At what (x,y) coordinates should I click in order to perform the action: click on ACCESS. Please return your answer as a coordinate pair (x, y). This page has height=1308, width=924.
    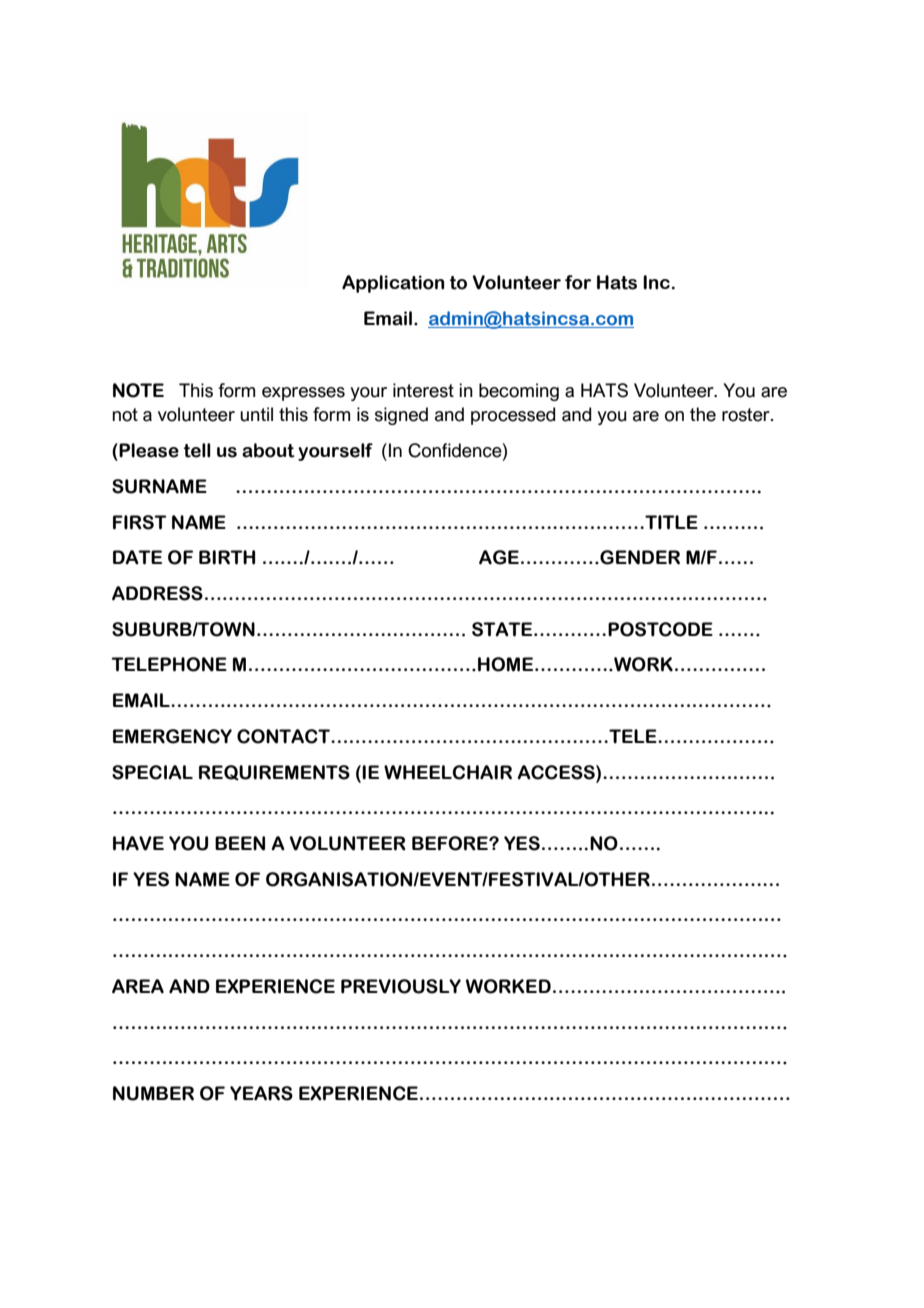
    Looking at the image, I should click on (557, 772).
